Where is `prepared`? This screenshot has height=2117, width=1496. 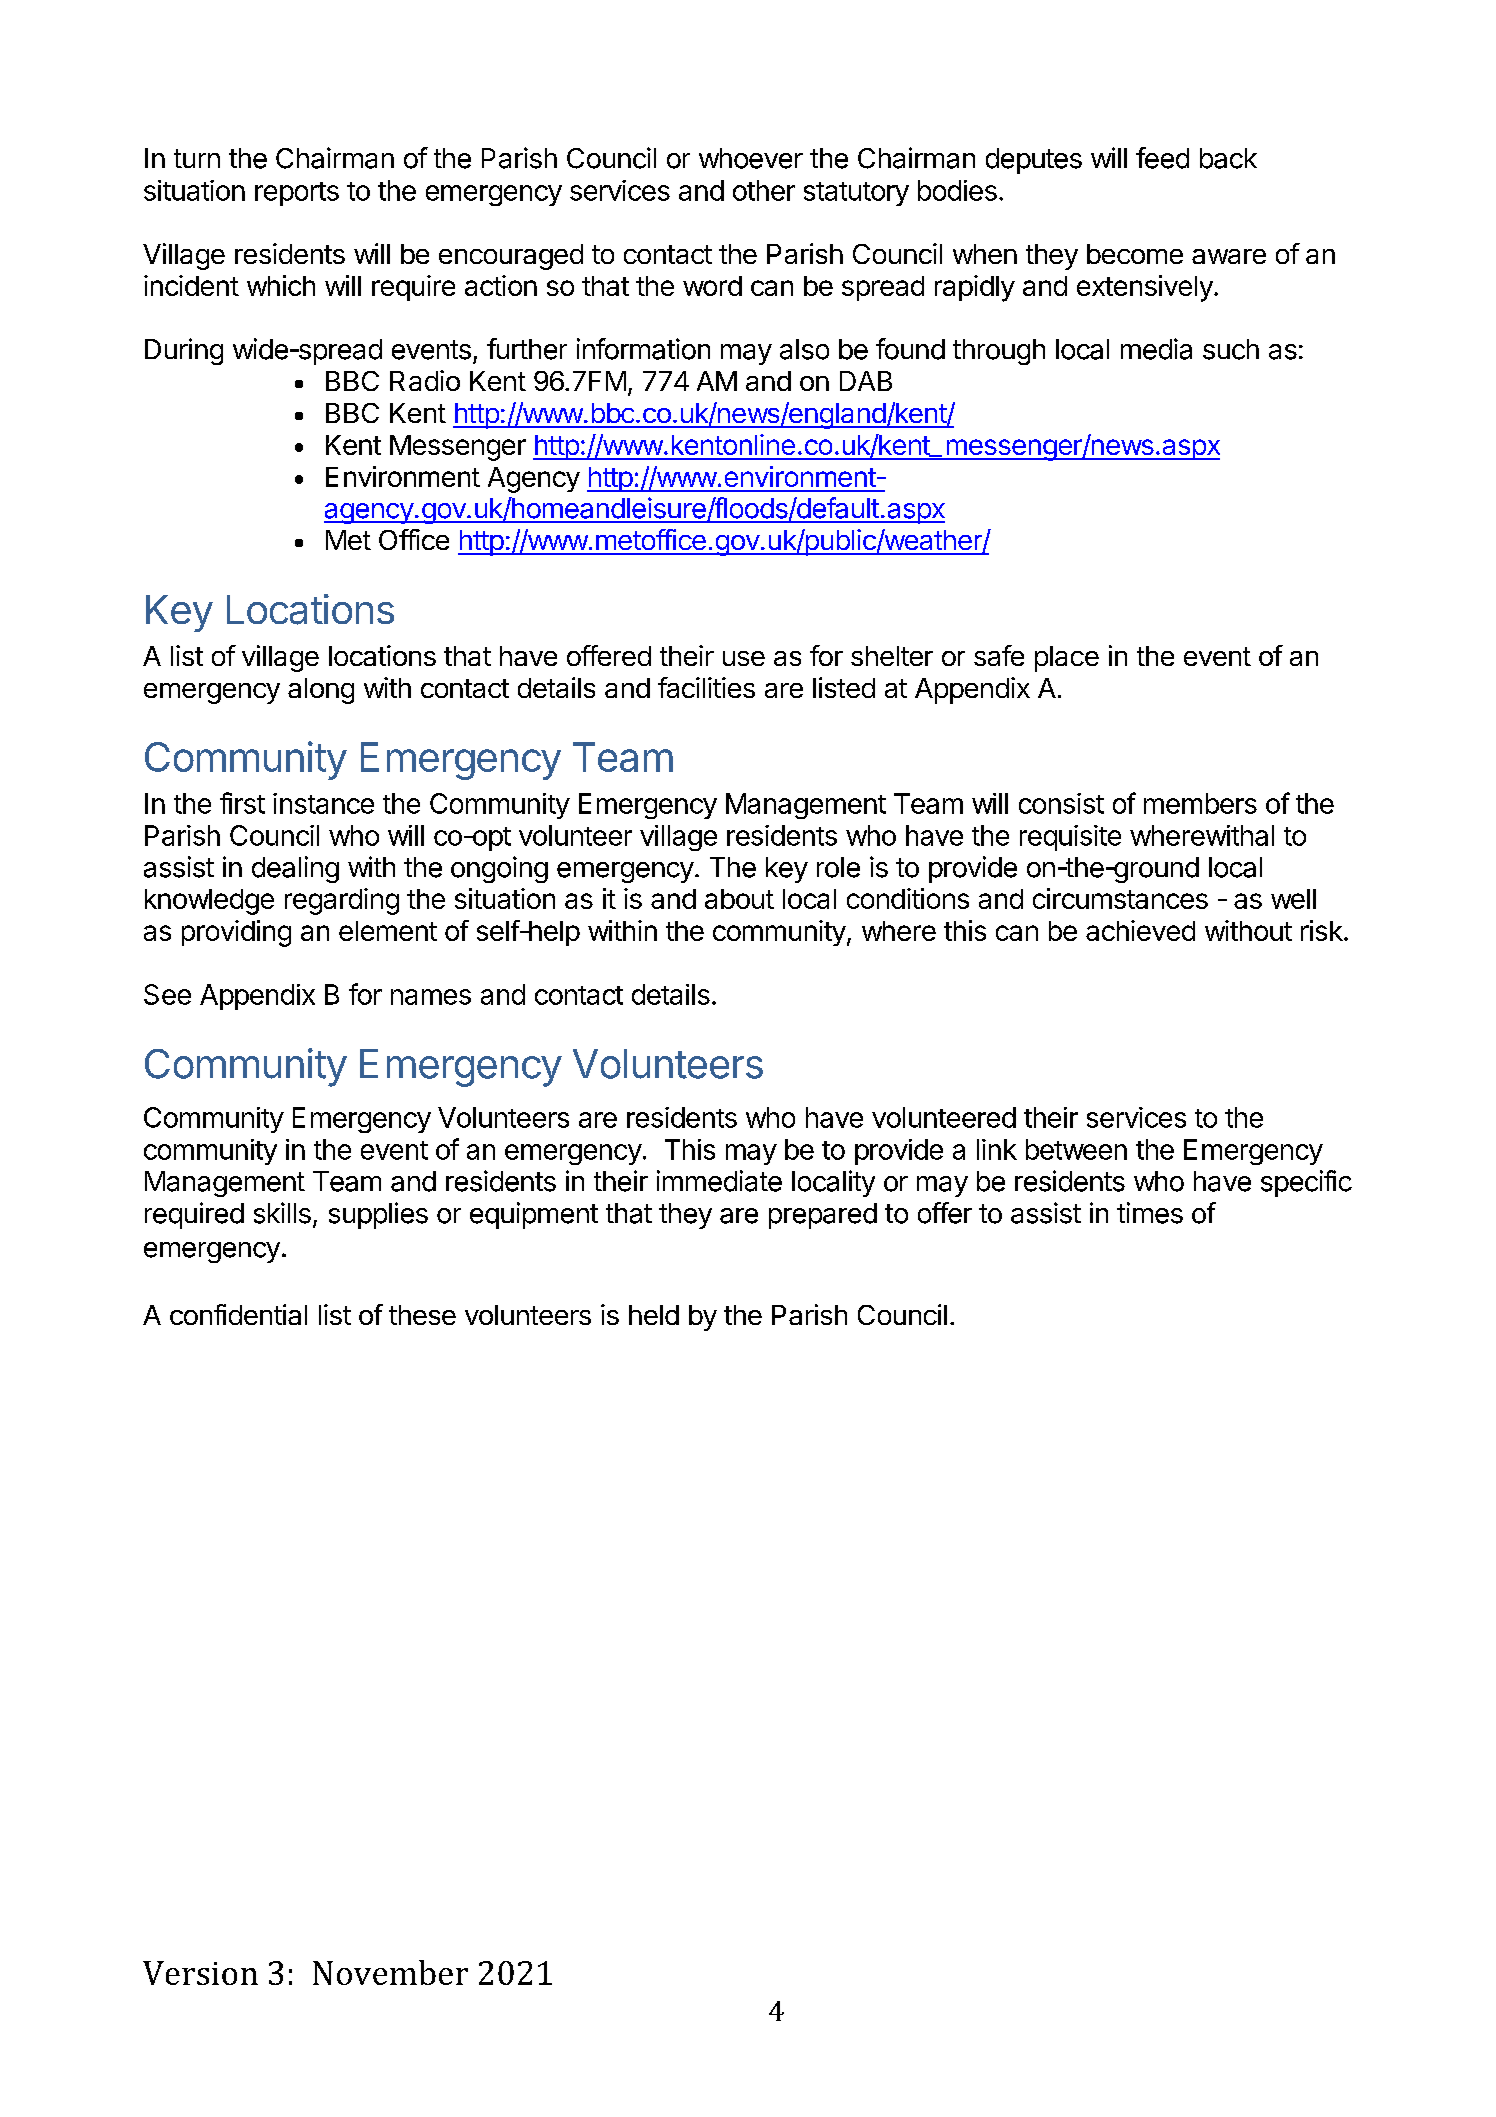
prepared is located at coordinates (823, 1216).
